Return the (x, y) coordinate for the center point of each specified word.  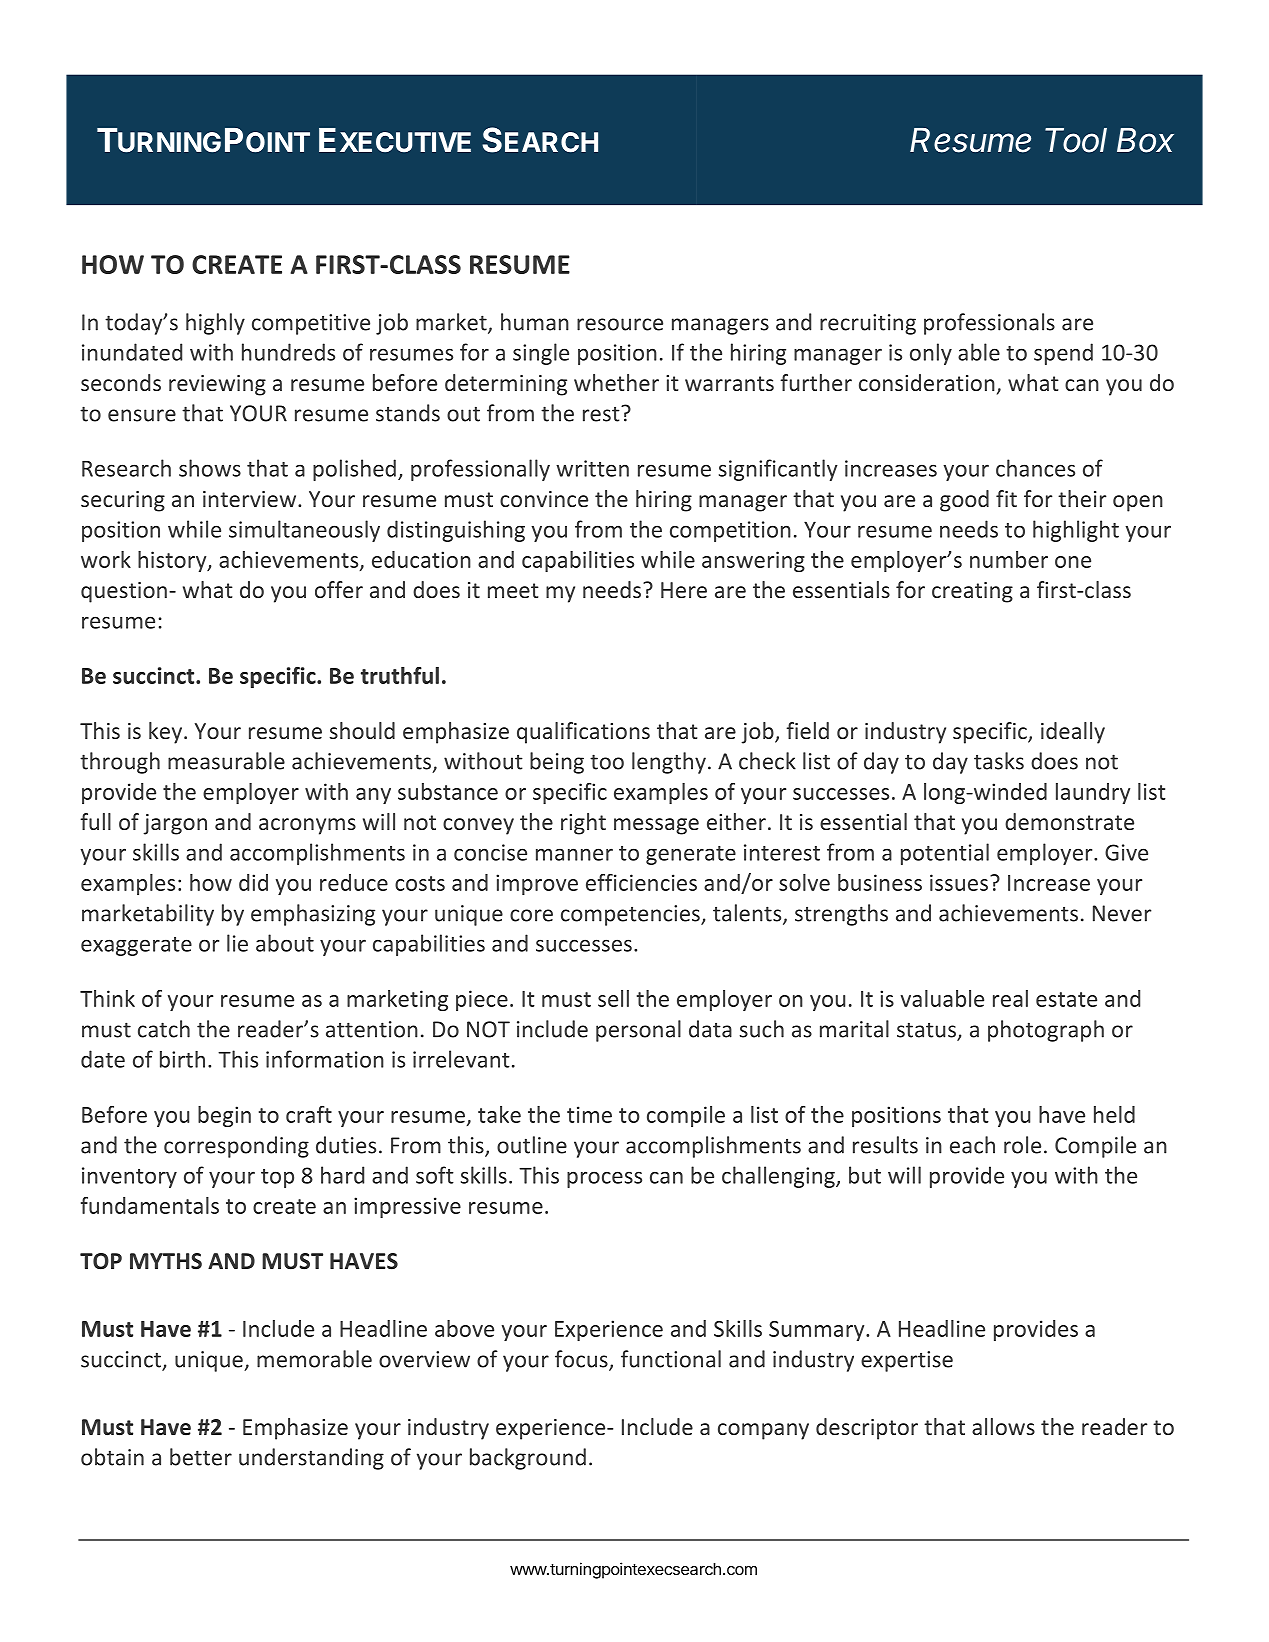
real (1010, 998)
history (173, 561)
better (201, 1457)
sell (613, 998)
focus (582, 1360)
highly (215, 324)
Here (684, 590)
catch (164, 1029)
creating (972, 592)
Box (1145, 140)
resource (620, 324)
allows (1003, 1426)
